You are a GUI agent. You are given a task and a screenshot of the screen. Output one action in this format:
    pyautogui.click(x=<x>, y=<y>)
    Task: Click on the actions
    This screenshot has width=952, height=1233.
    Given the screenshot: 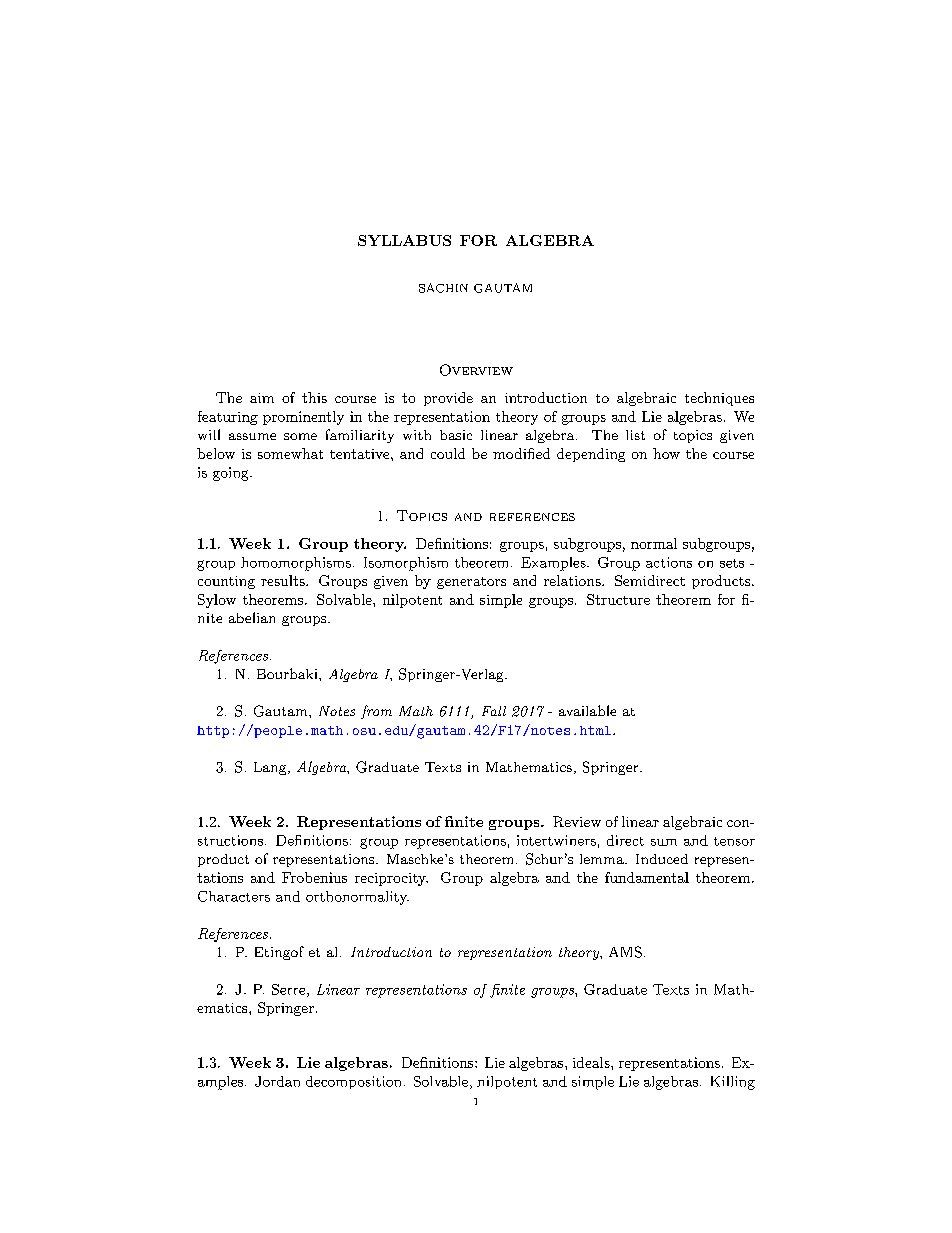 What is the action you would take?
    pyautogui.click(x=669, y=562)
